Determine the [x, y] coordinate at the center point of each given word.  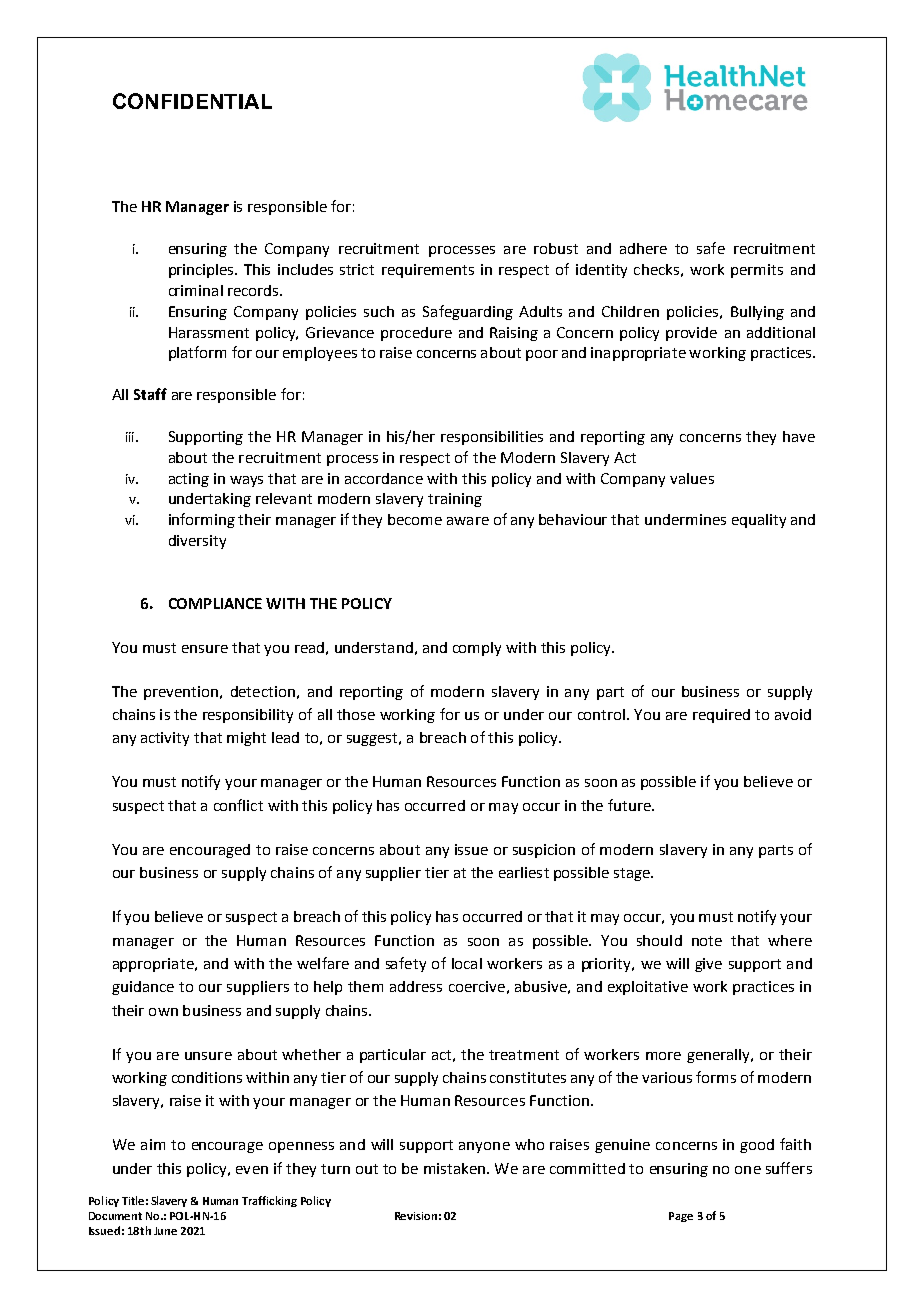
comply [477, 649]
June [165, 1231]
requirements [428, 271]
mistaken [456, 1168]
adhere [643, 248]
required [721, 716]
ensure [205, 649]
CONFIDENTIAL [192, 101]
